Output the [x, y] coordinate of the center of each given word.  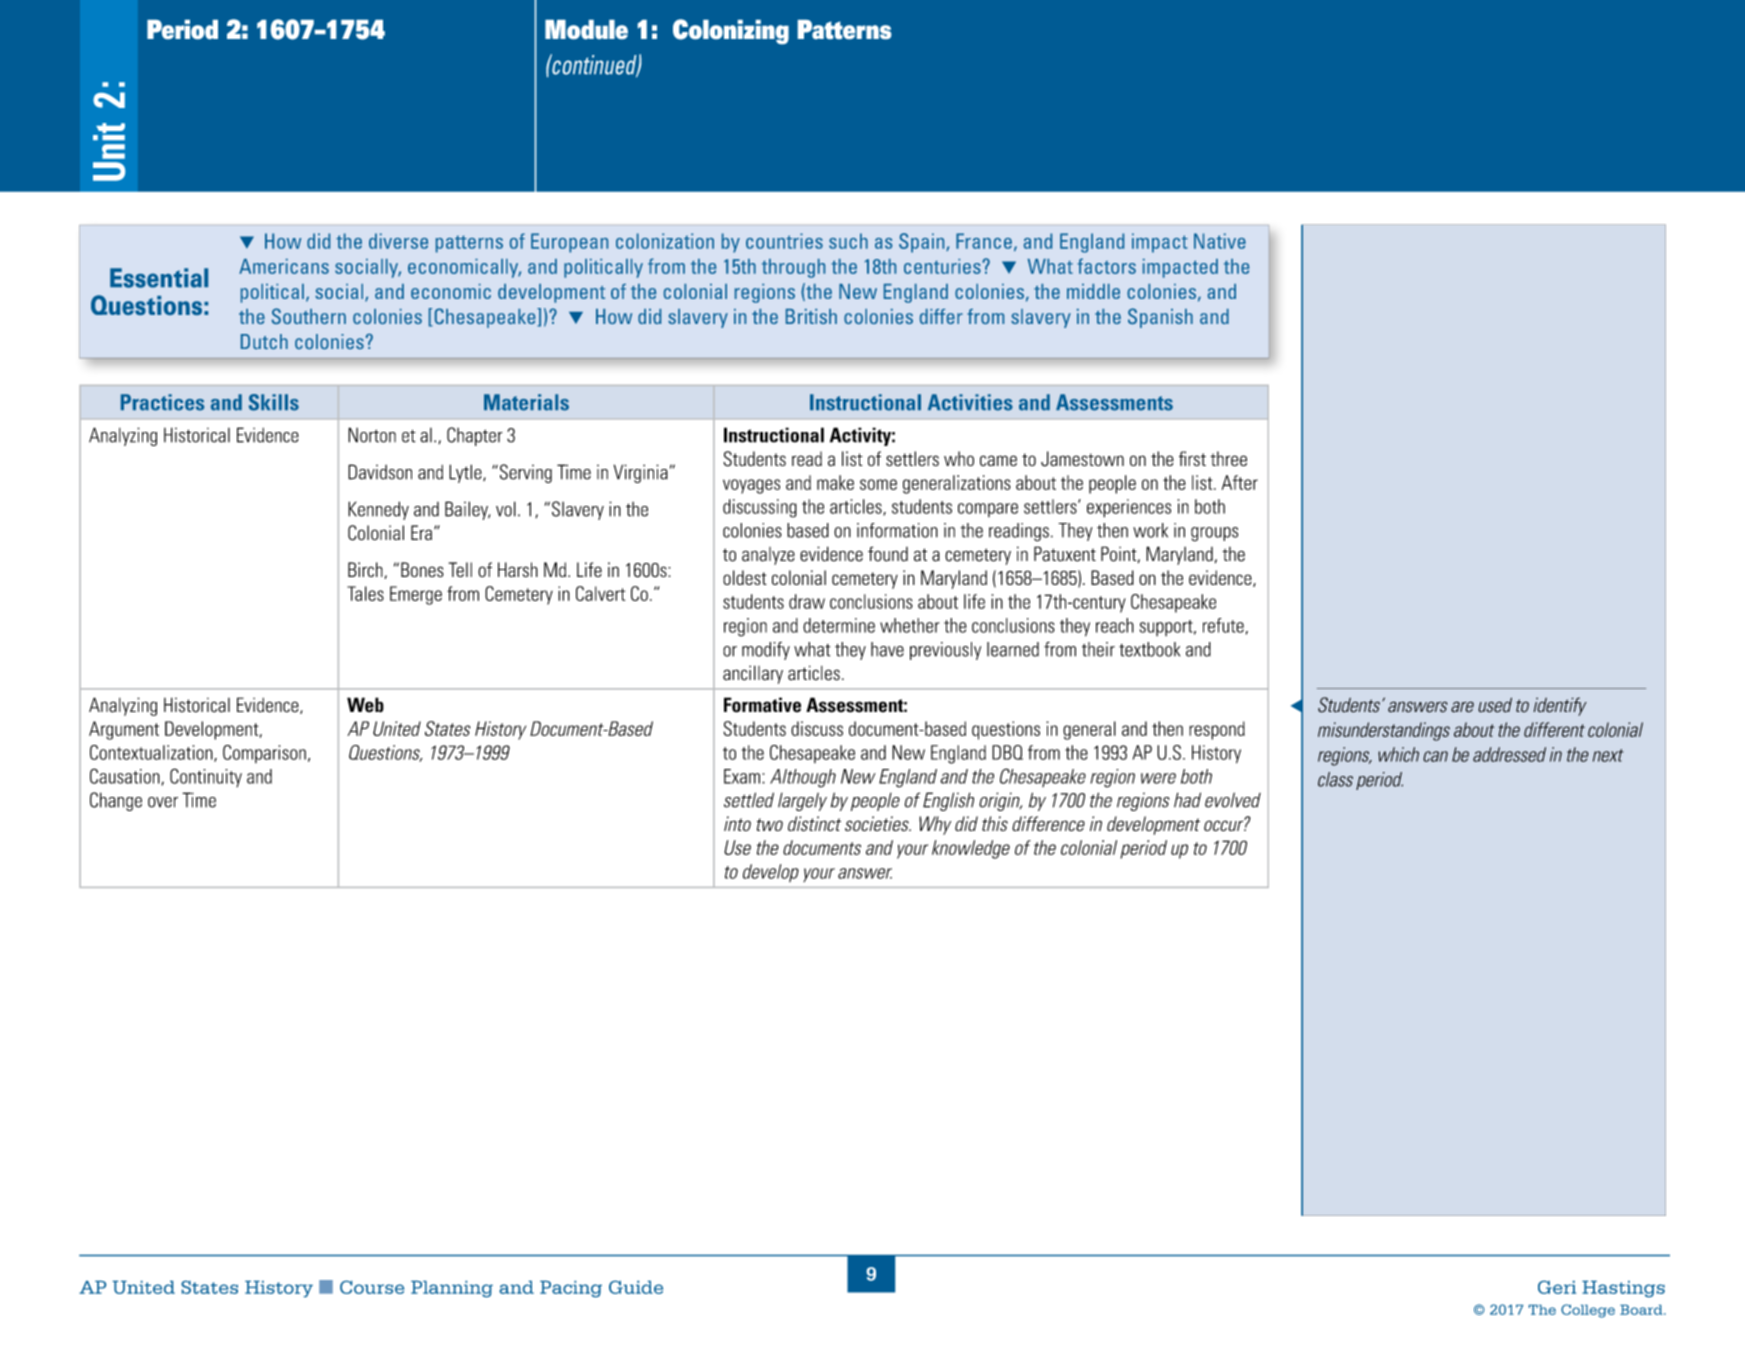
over [163, 802]
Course [372, 1287]
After [1240, 482]
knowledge [971, 849]
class [1335, 779]
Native [1220, 241]
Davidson [380, 472]
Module [586, 29]
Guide [636, 1287]
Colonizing [731, 31]
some [878, 484]
